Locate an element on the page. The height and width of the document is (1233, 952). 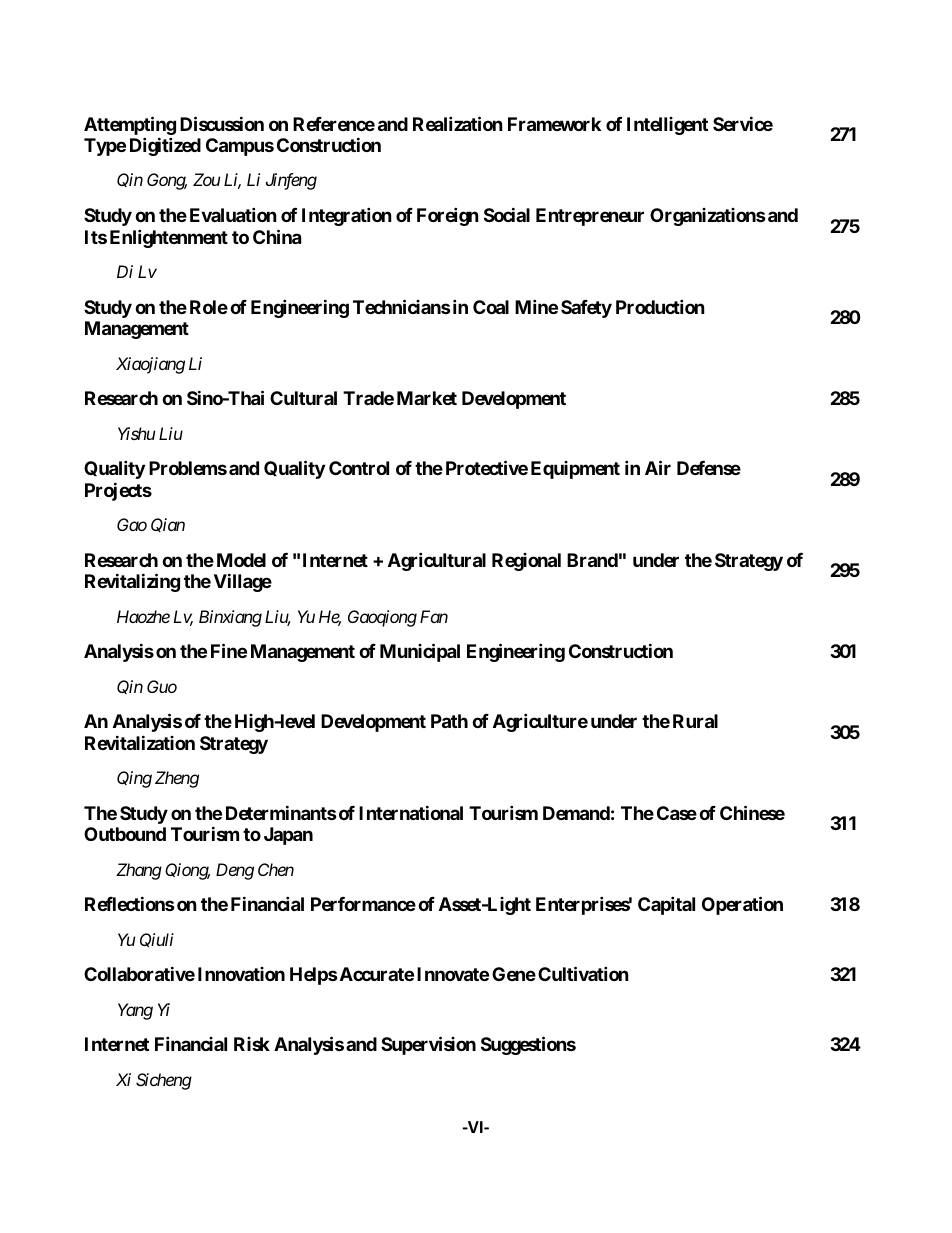
Air is located at coordinates (658, 467).
